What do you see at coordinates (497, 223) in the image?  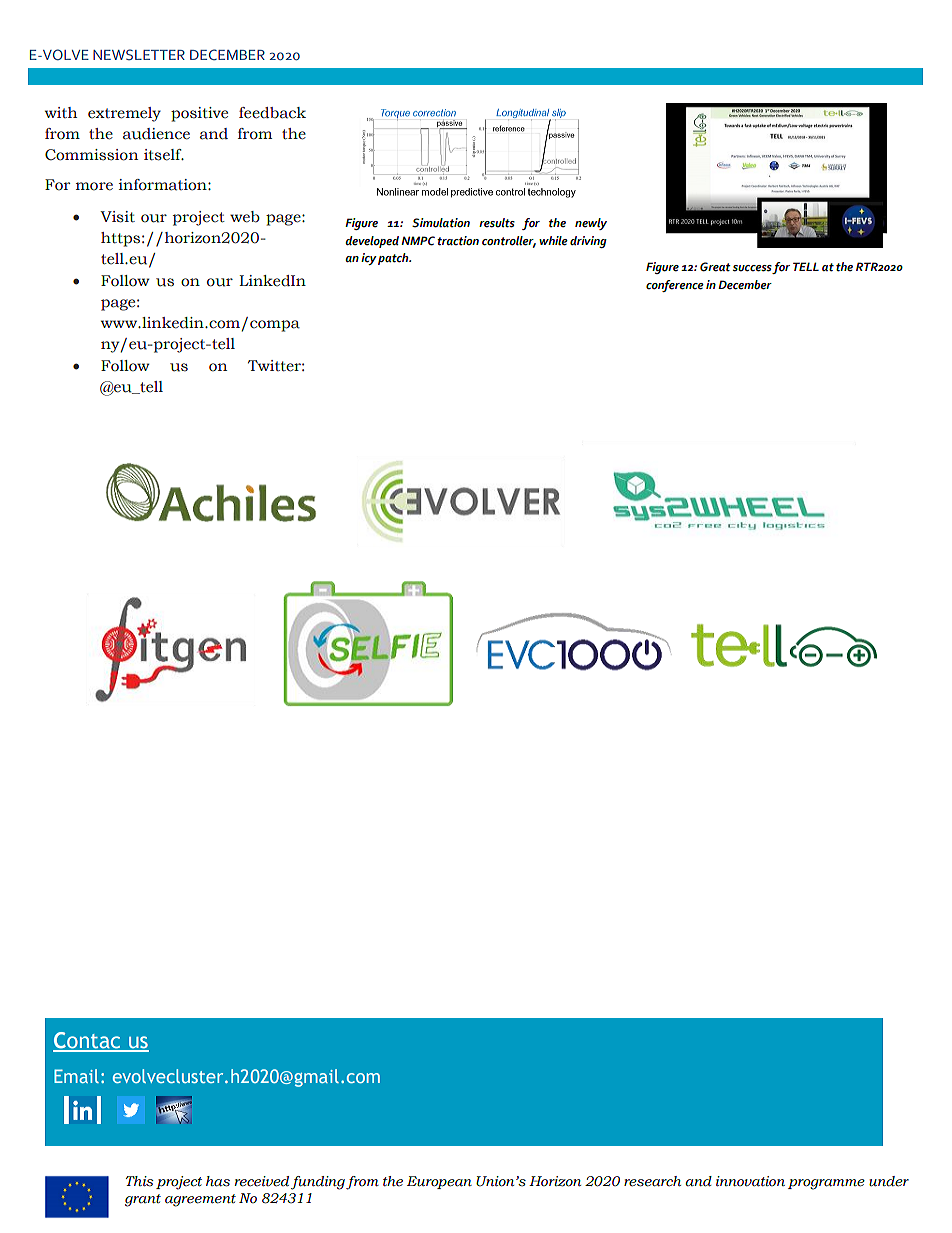 I see `results` at bounding box center [497, 223].
